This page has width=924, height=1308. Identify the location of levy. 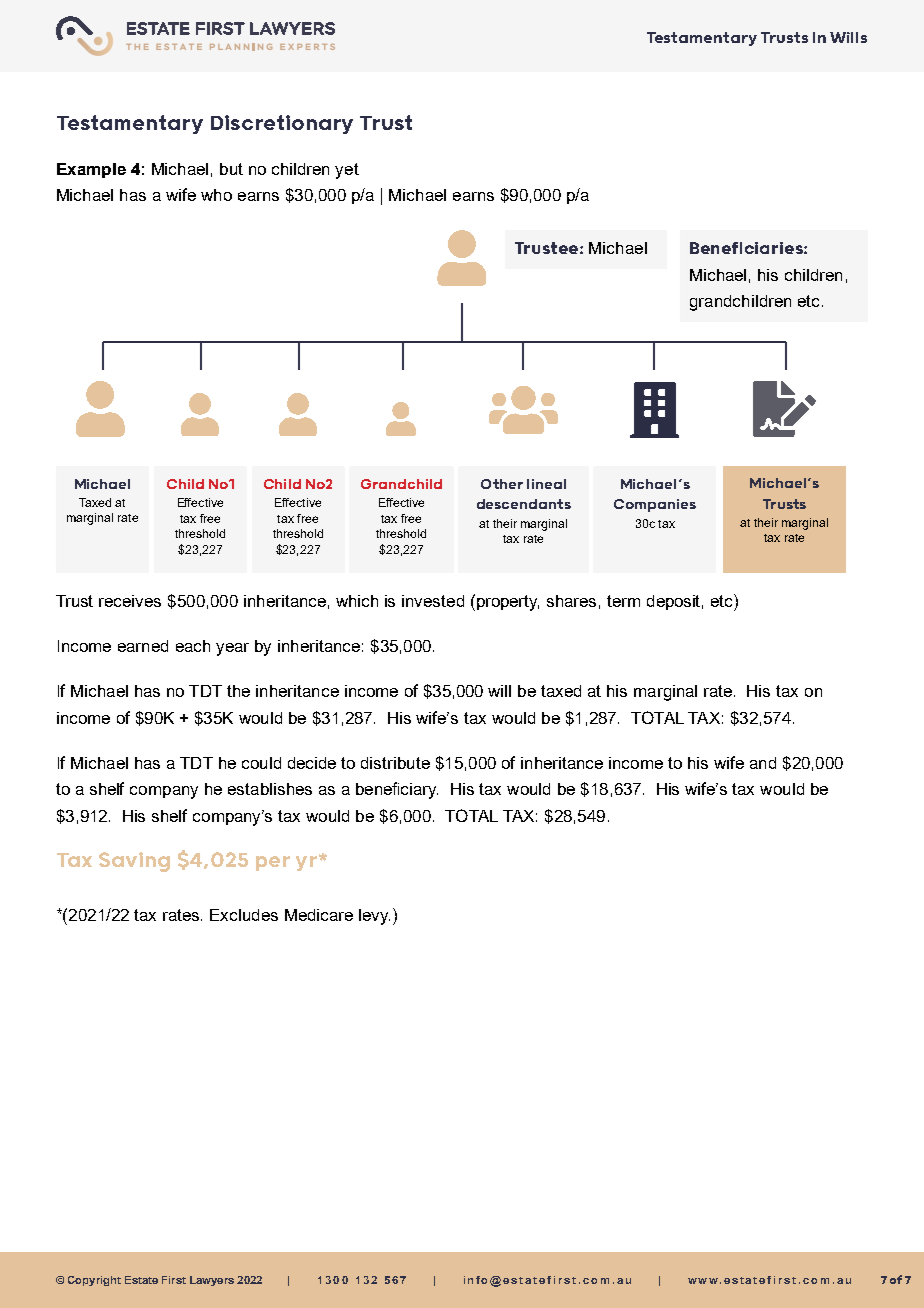
(374, 917).
